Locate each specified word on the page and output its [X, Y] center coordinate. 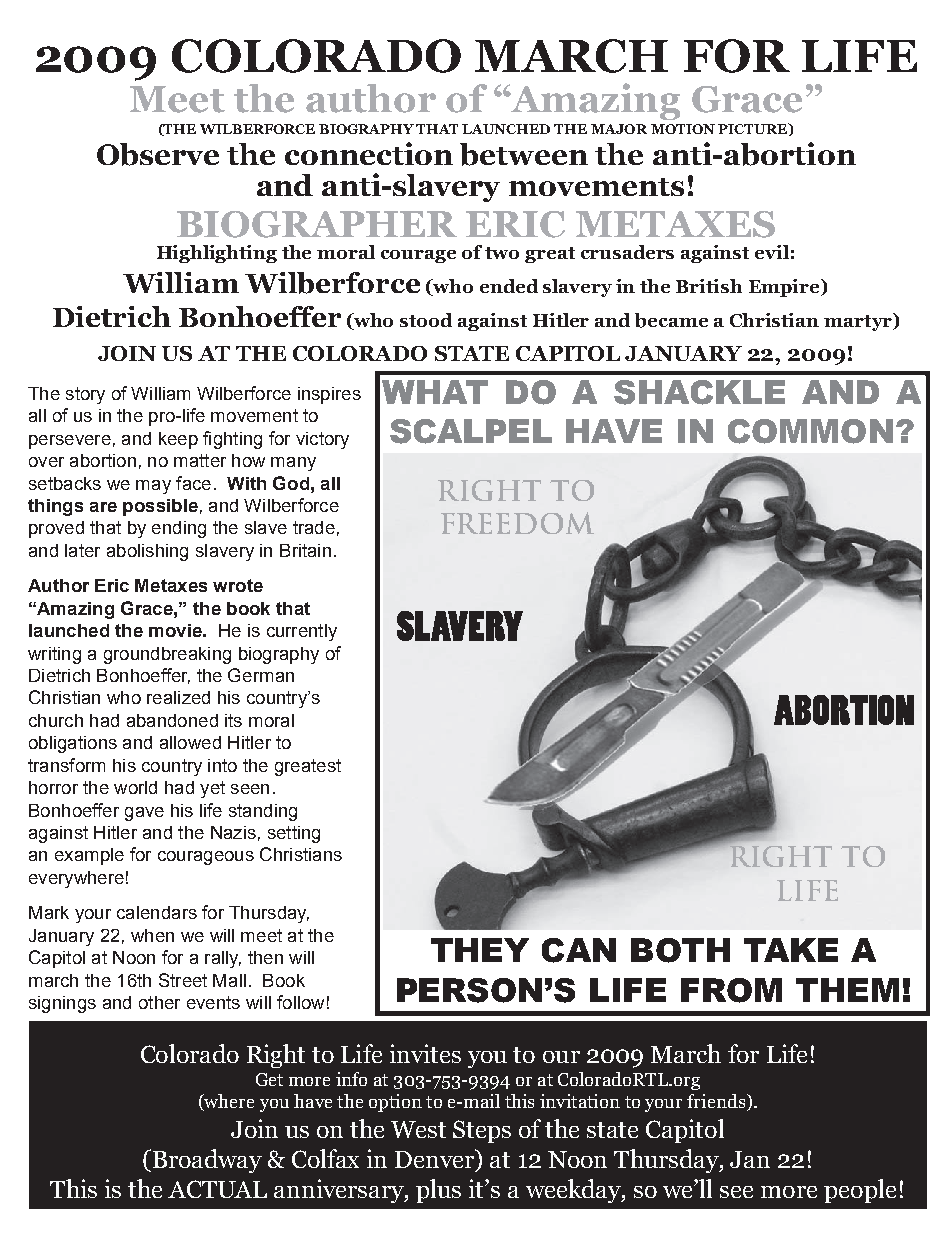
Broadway [206, 1161]
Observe [158, 154]
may [153, 487]
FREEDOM [517, 523]
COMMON [810, 431]
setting [294, 834]
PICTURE [754, 129]
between [524, 154]
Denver [436, 1158]
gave [144, 814]
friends [716, 1101]
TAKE [791, 950]
